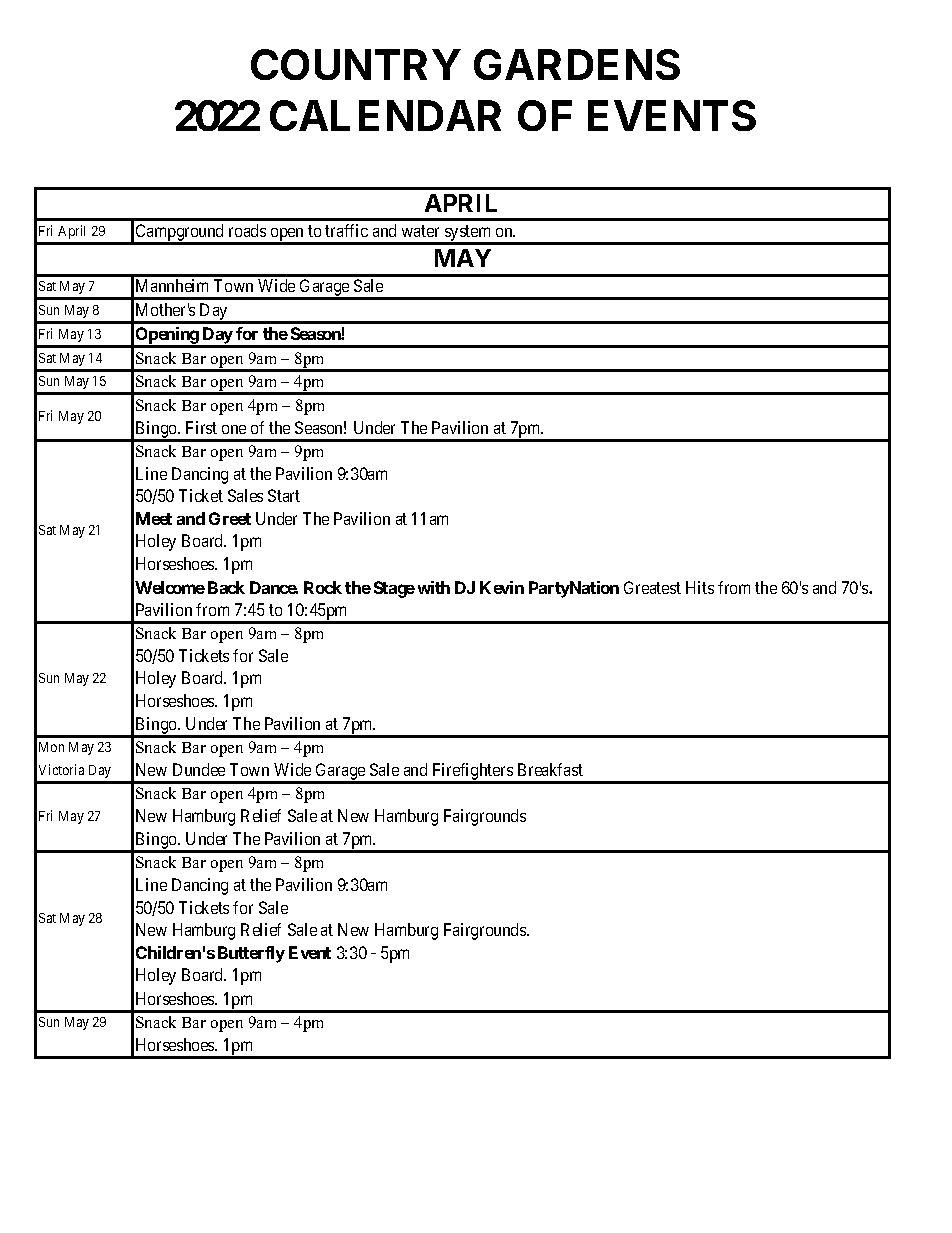 The width and height of the document is (952, 1233). I want to click on traffic, so click(346, 230).
